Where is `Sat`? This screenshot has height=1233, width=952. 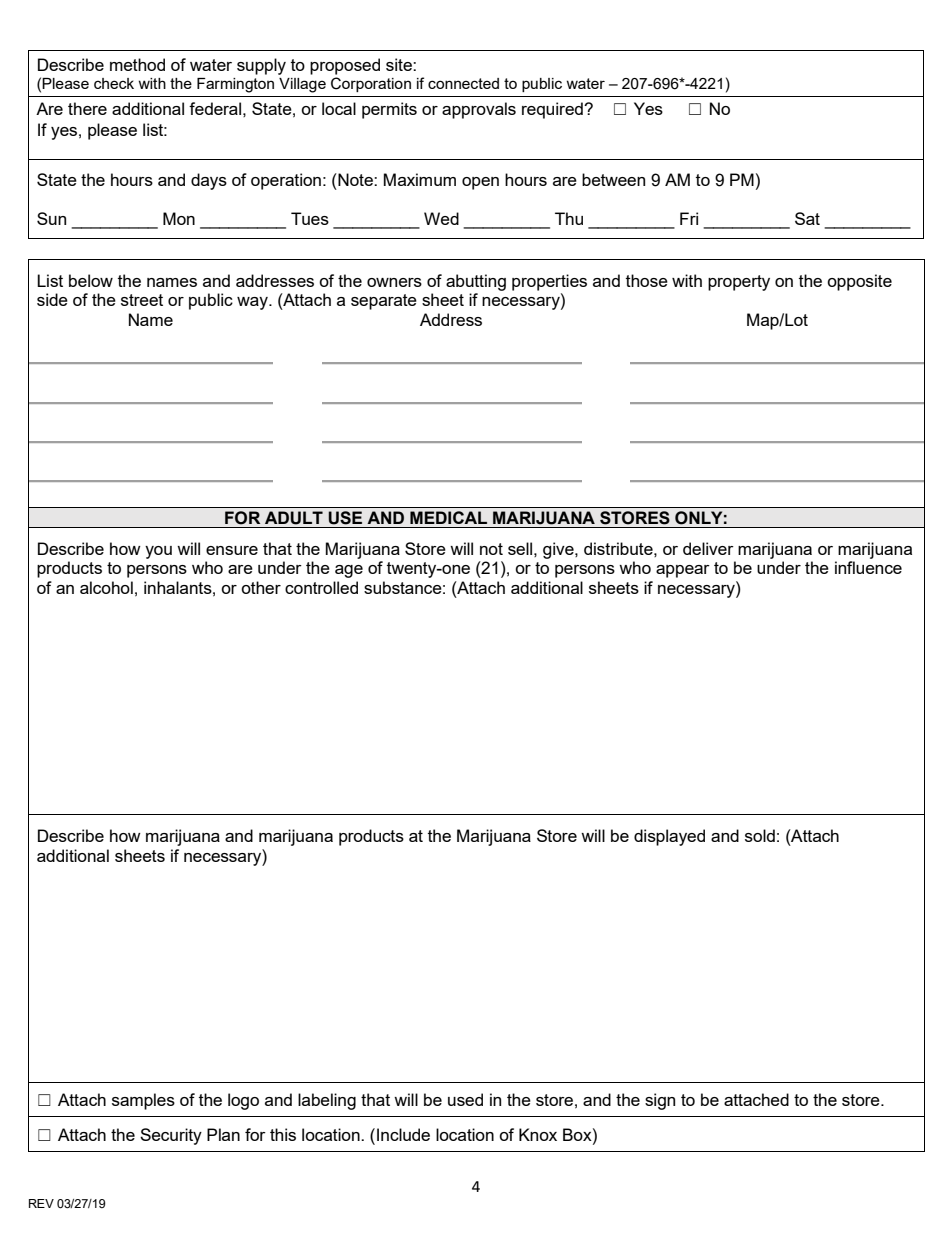
Sat is located at coordinates (807, 218).
